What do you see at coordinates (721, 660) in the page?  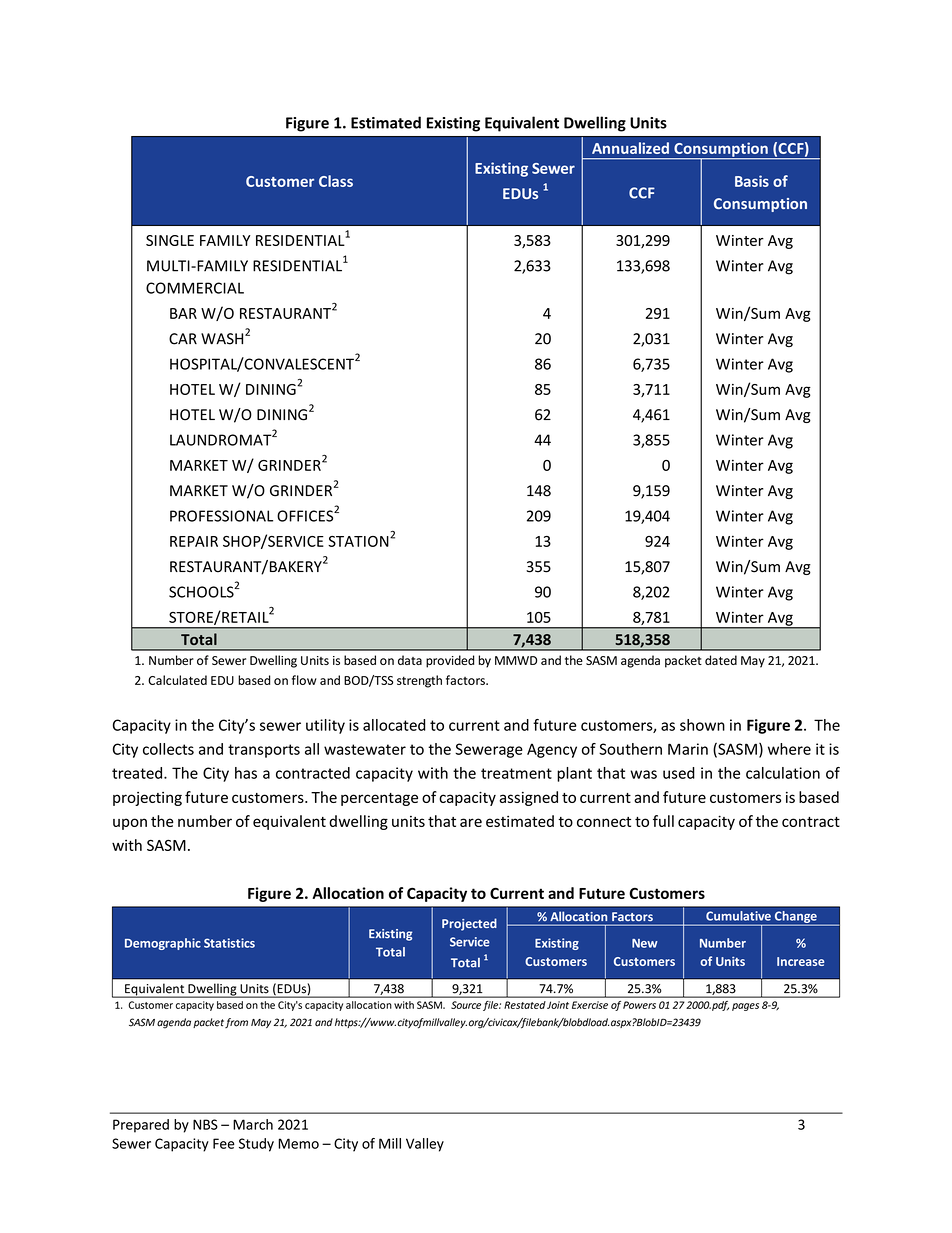 I see `dated` at bounding box center [721, 660].
